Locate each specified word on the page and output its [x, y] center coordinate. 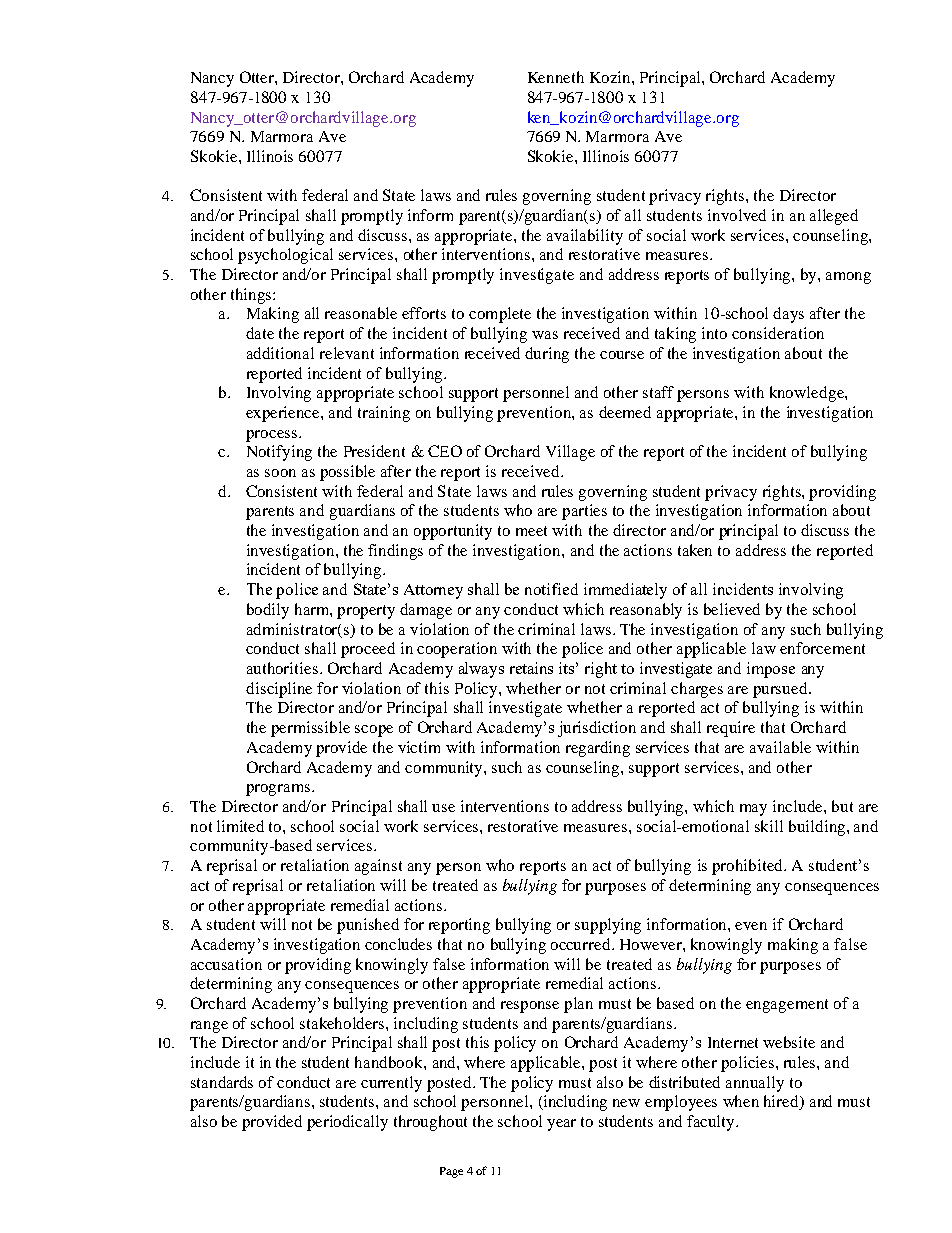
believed [732, 609]
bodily [268, 611]
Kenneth [556, 77]
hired [782, 1102]
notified [551, 589]
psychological [285, 256]
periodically [347, 1123]
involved [737, 215]
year [561, 1125]
